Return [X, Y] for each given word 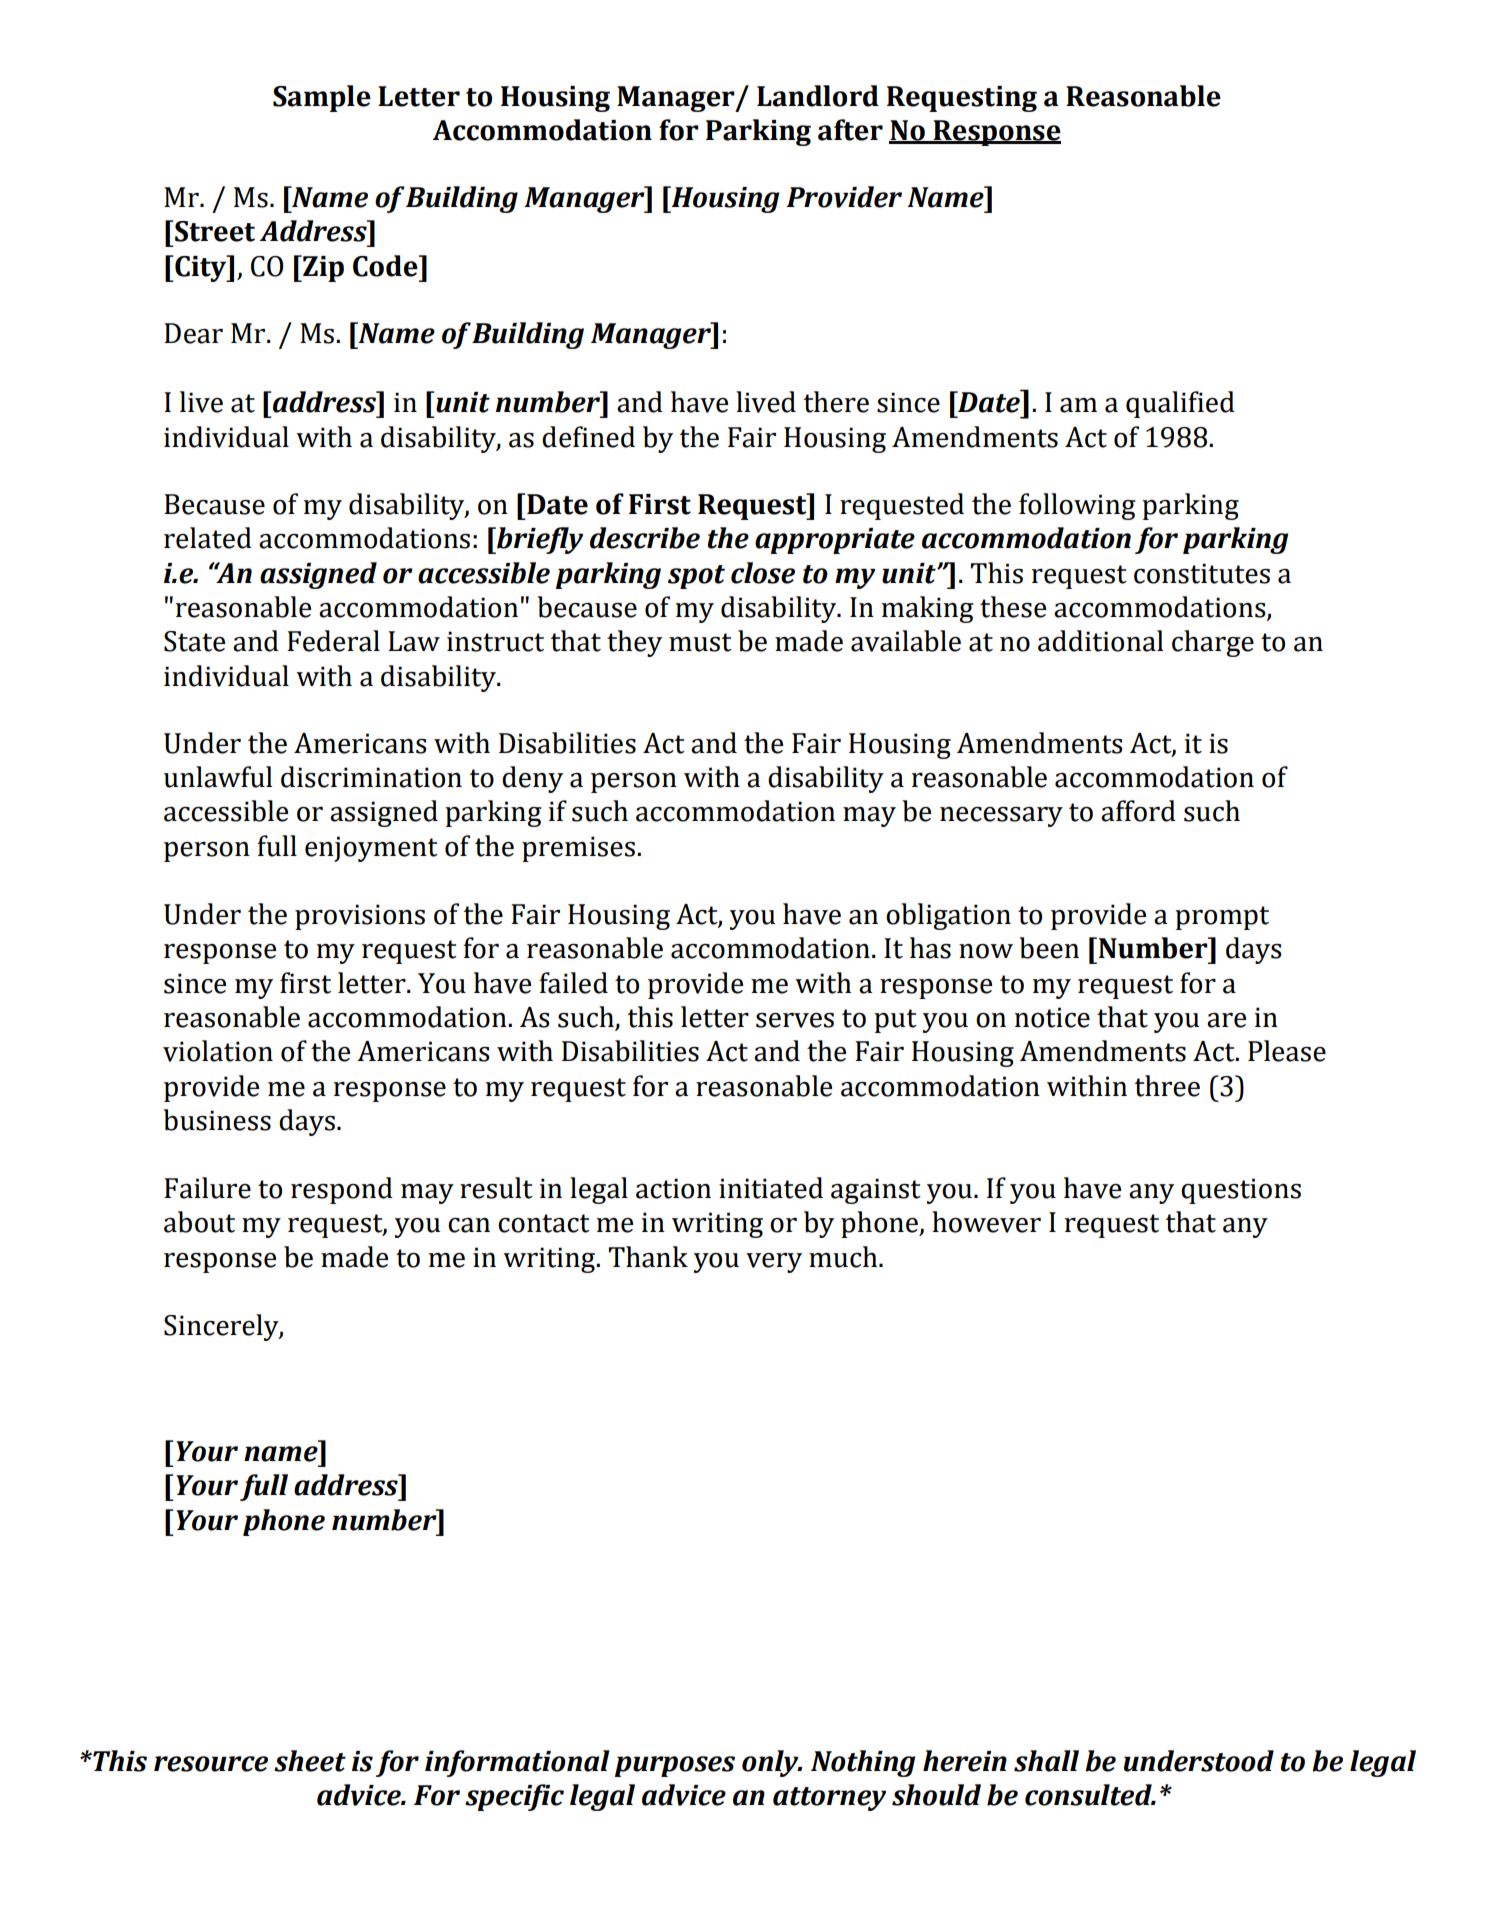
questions [1241, 1191]
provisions [360, 917]
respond [342, 1190]
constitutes [1202, 573]
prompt [1222, 918]
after [850, 130]
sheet [310, 1761]
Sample [322, 98]
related [208, 538]
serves [795, 1020]
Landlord [818, 96]
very [774, 1263]
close [763, 573]
